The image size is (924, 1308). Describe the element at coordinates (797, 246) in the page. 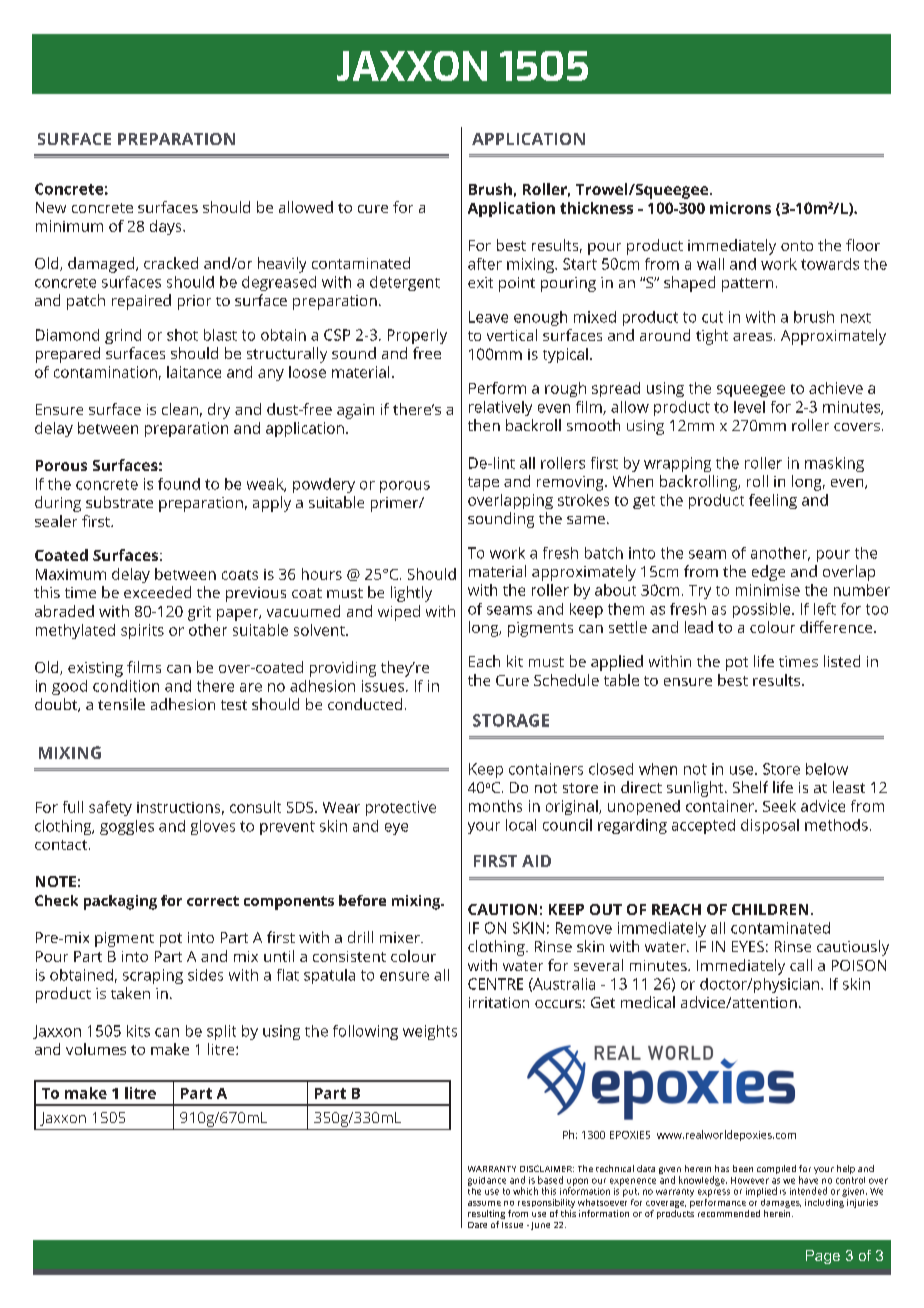

I see `onto` at that location.
